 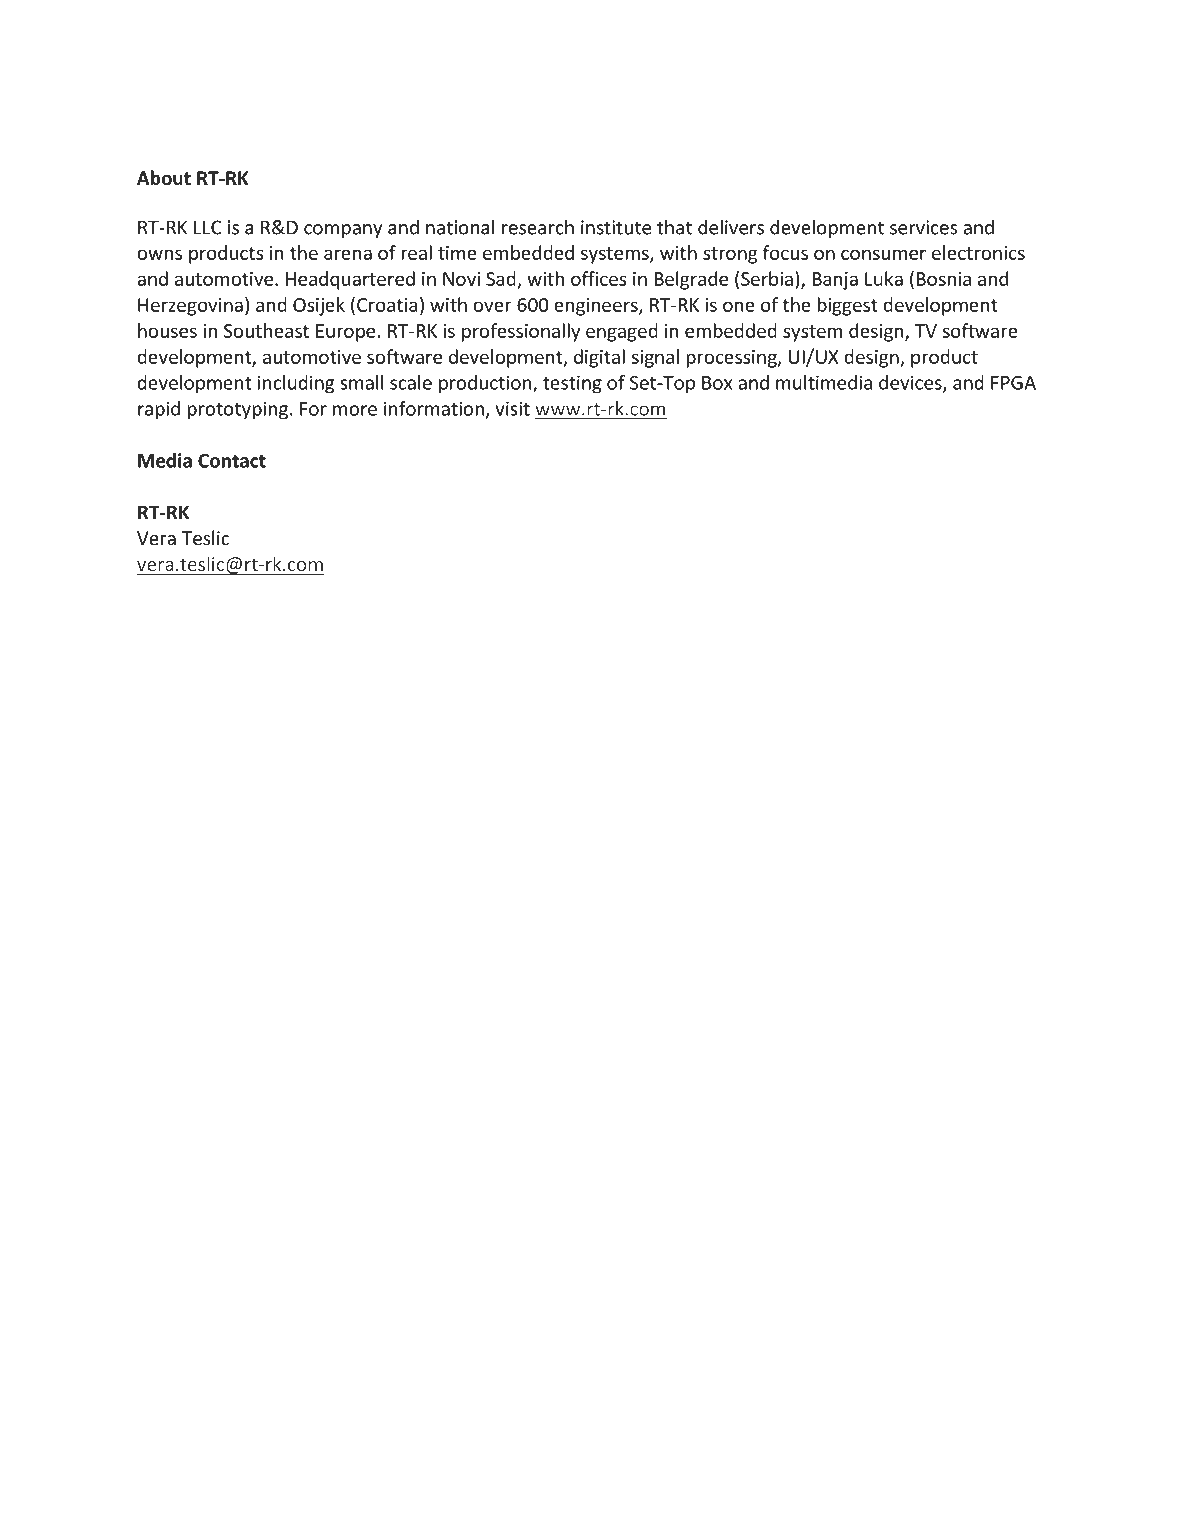 I want to click on biggest, so click(x=847, y=306).
